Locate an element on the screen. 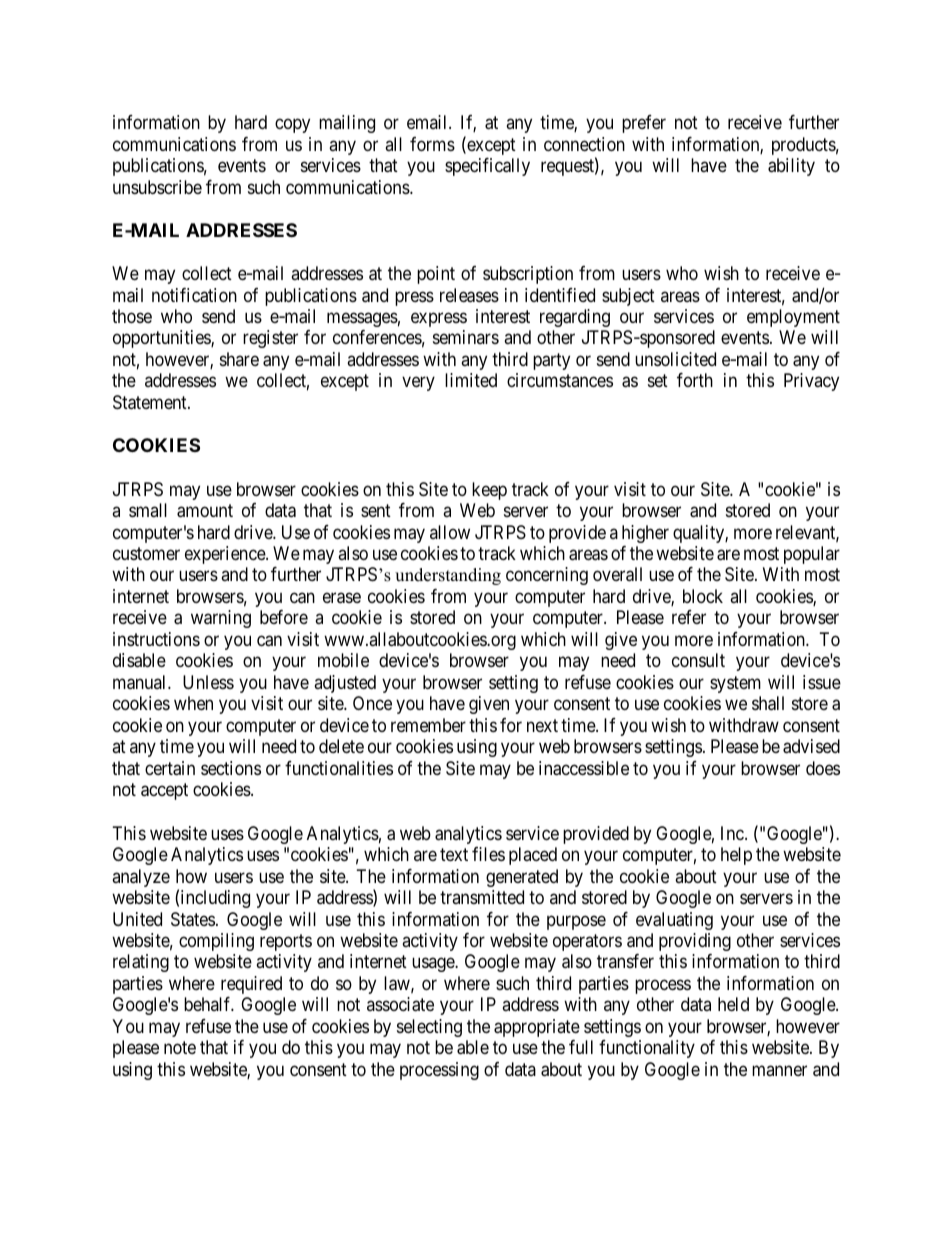  specifically is located at coordinates (487, 167).
